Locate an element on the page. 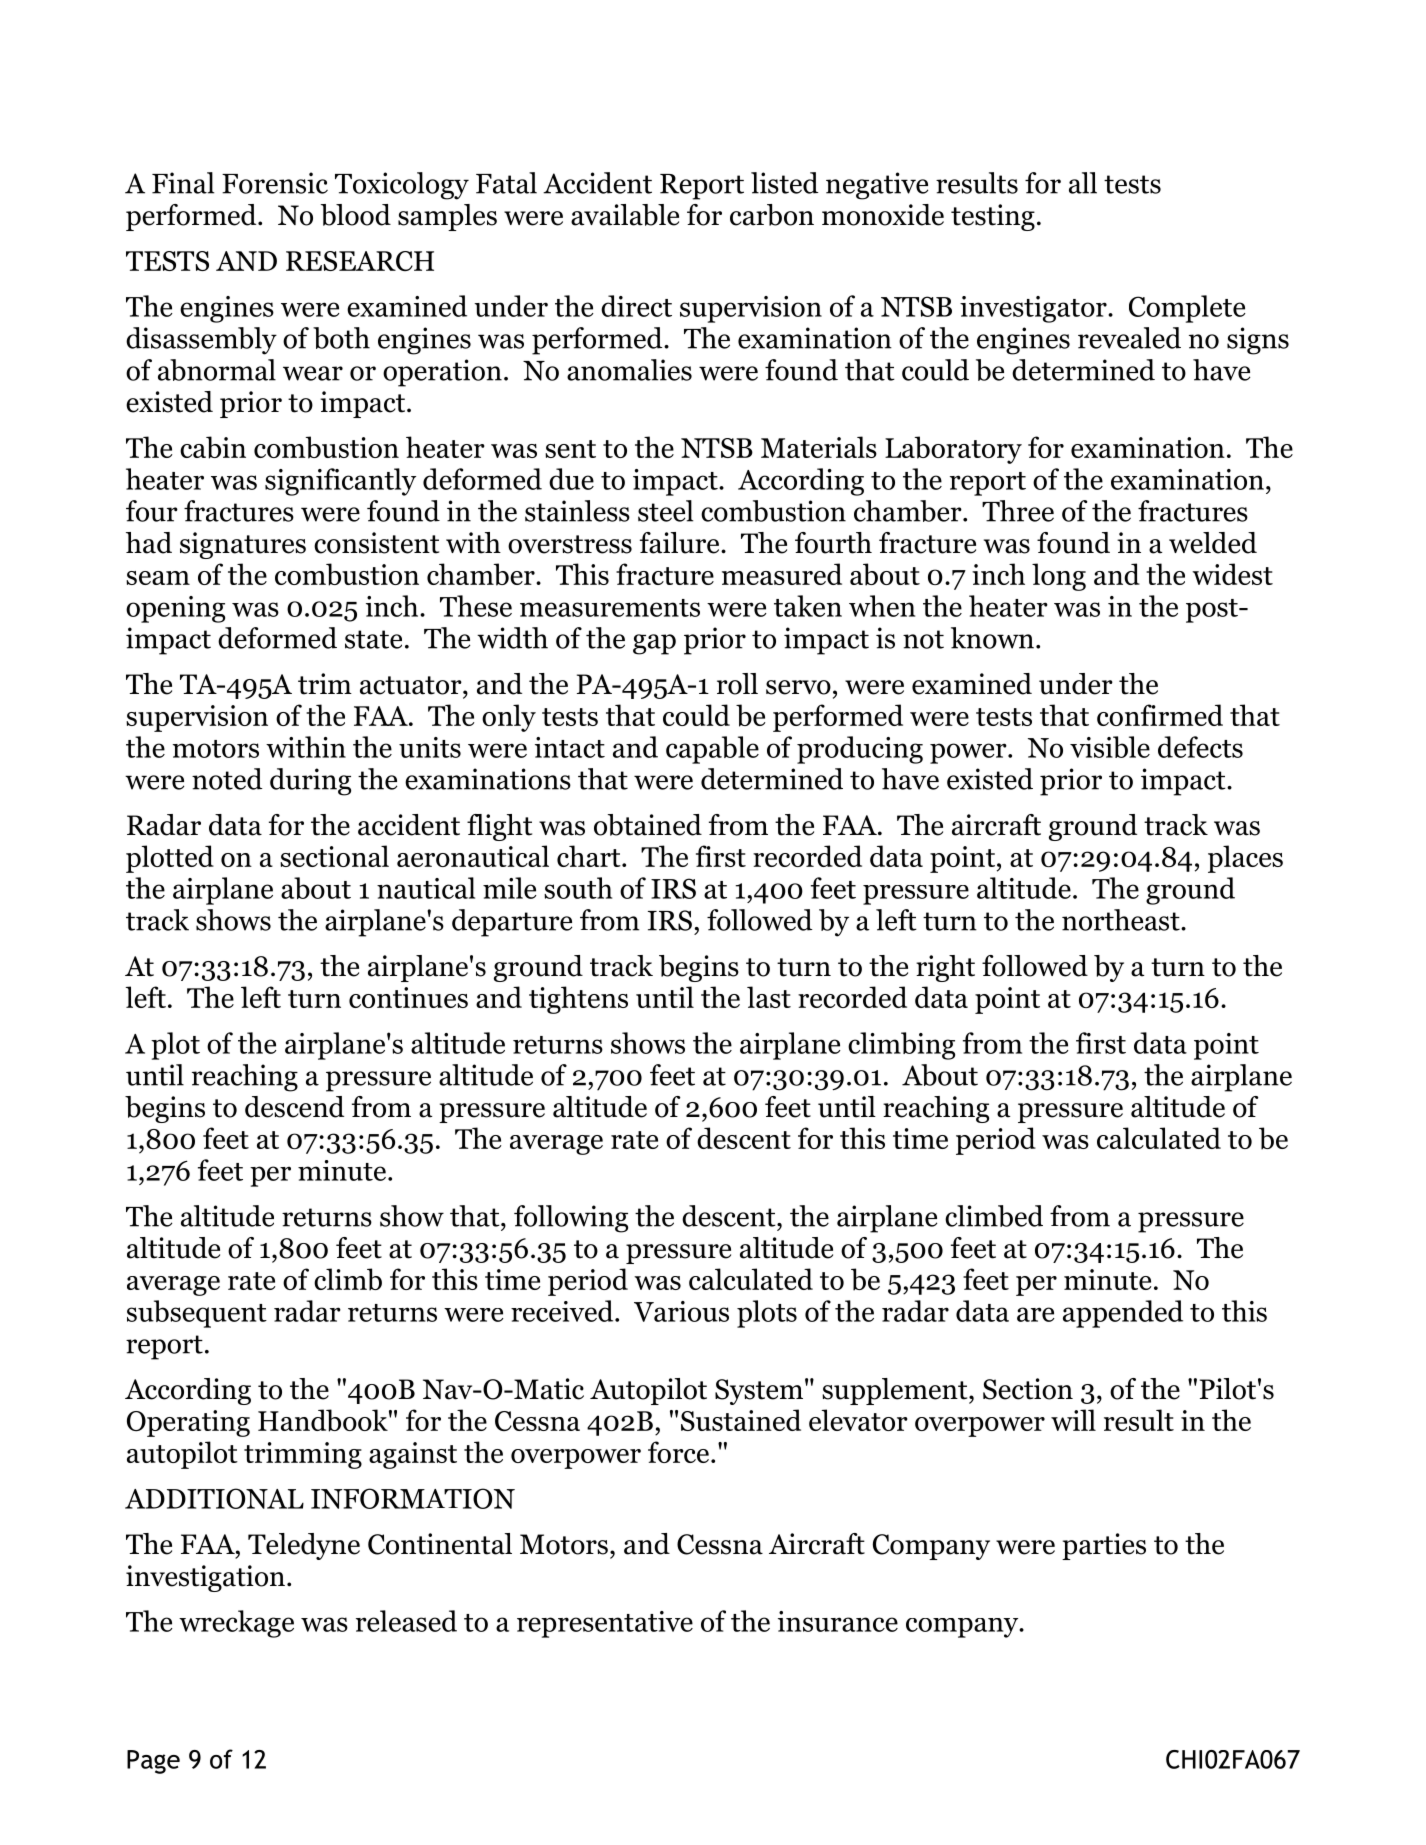 Image resolution: width=1426 pixels, height=1845 pixels. carbon is located at coordinates (772, 215).
